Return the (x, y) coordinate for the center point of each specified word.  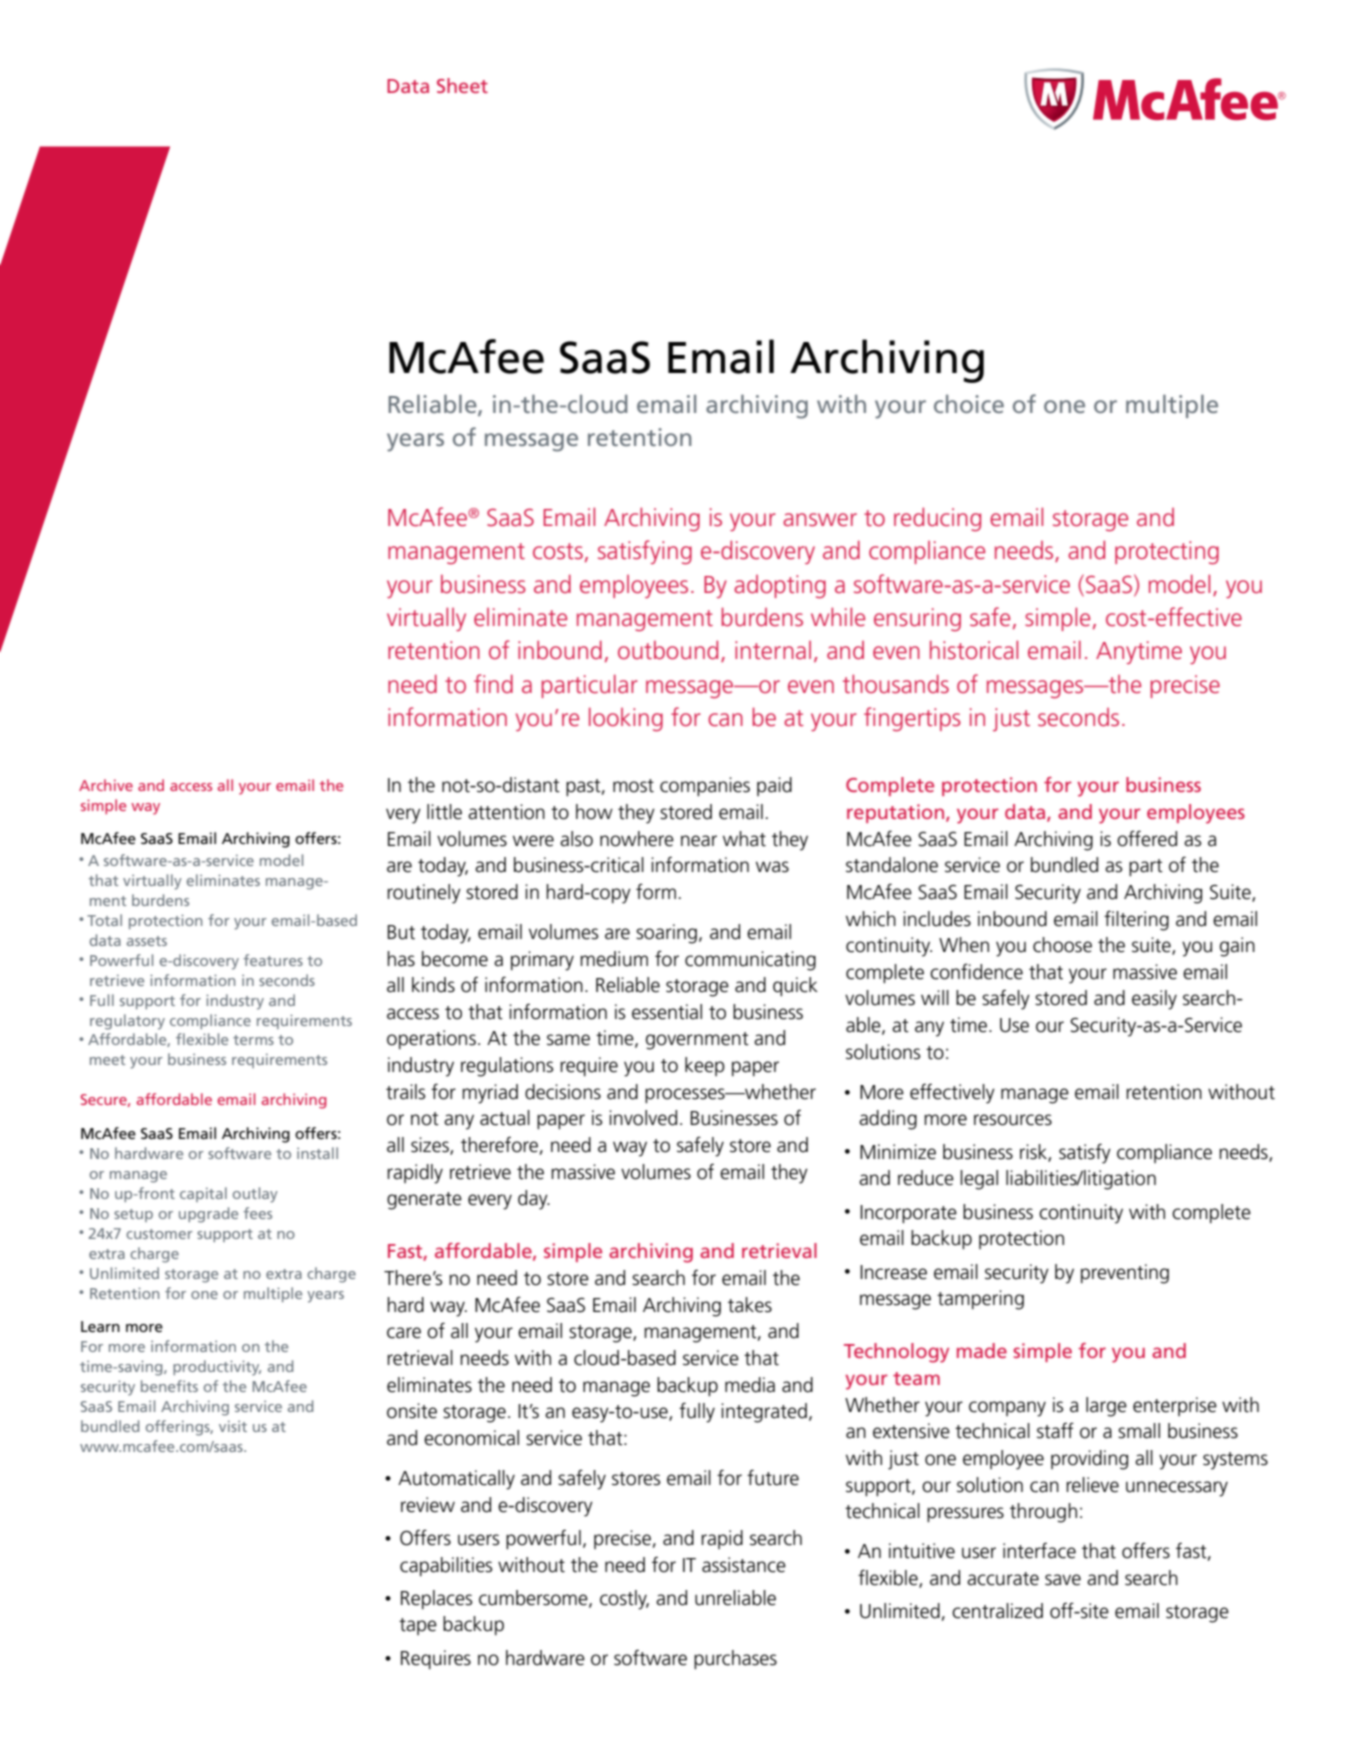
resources (1013, 1120)
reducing (937, 519)
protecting (1167, 552)
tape (418, 1626)
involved (643, 1118)
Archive (106, 785)
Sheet (462, 85)
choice (969, 404)
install (317, 1153)
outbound (668, 649)
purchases (735, 1659)
